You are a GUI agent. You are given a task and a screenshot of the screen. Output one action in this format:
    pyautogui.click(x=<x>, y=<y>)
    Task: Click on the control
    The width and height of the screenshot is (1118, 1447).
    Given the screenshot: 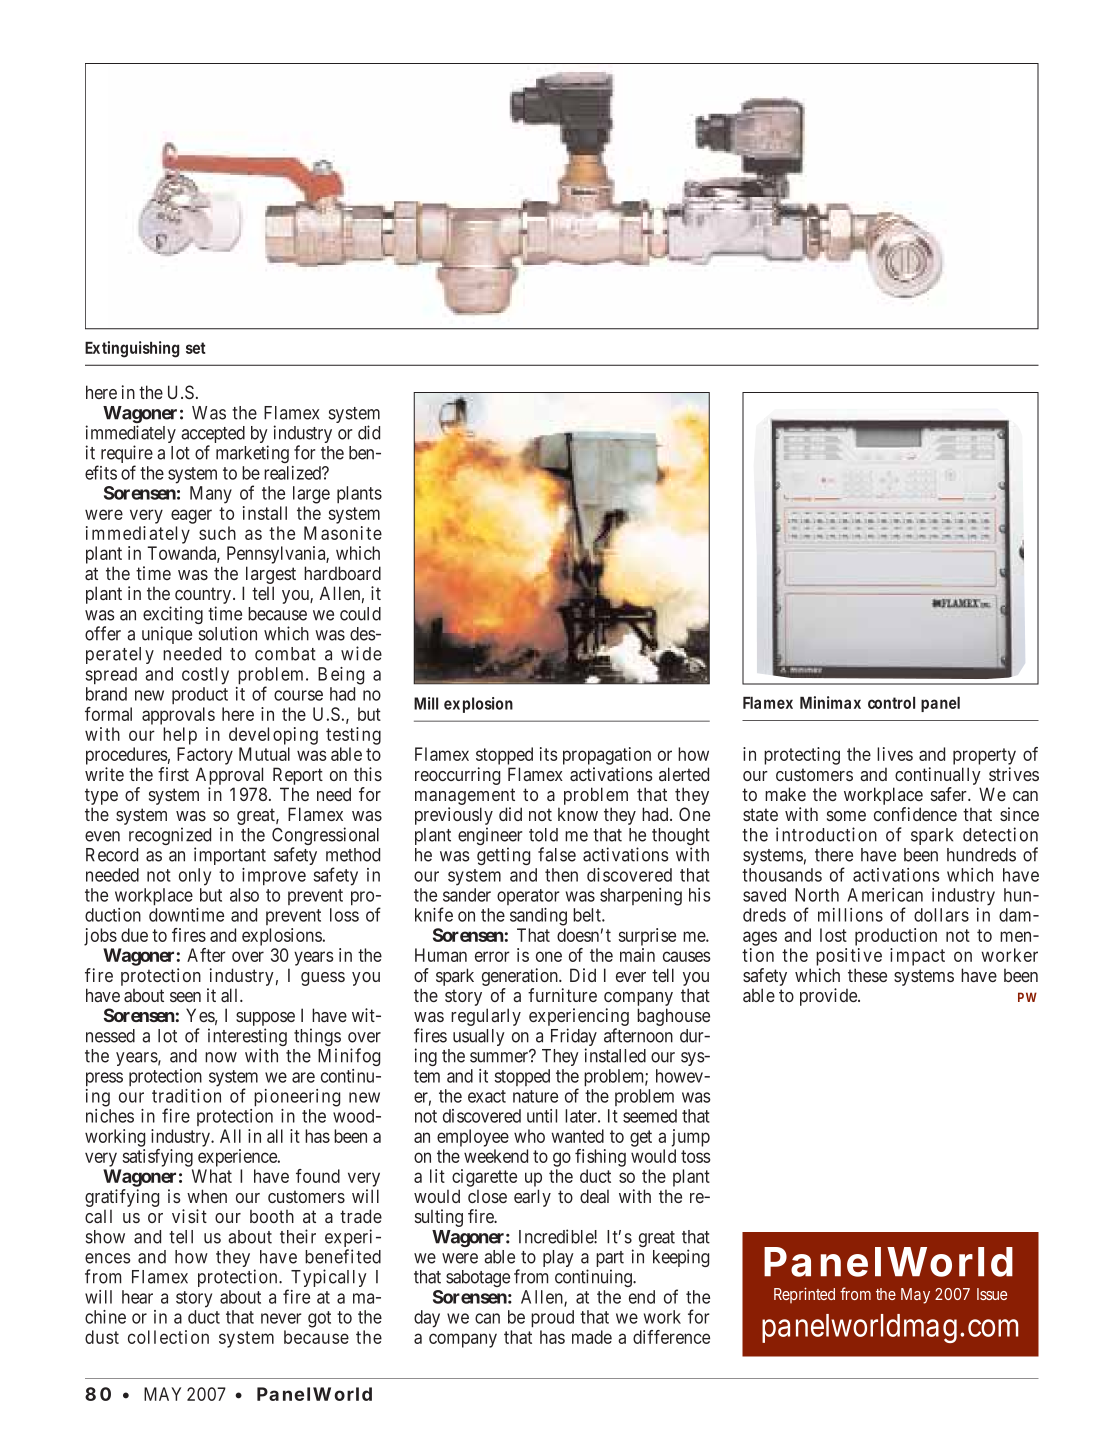 What is the action you would take?
    pyautogui.click(x=891, y=703)
